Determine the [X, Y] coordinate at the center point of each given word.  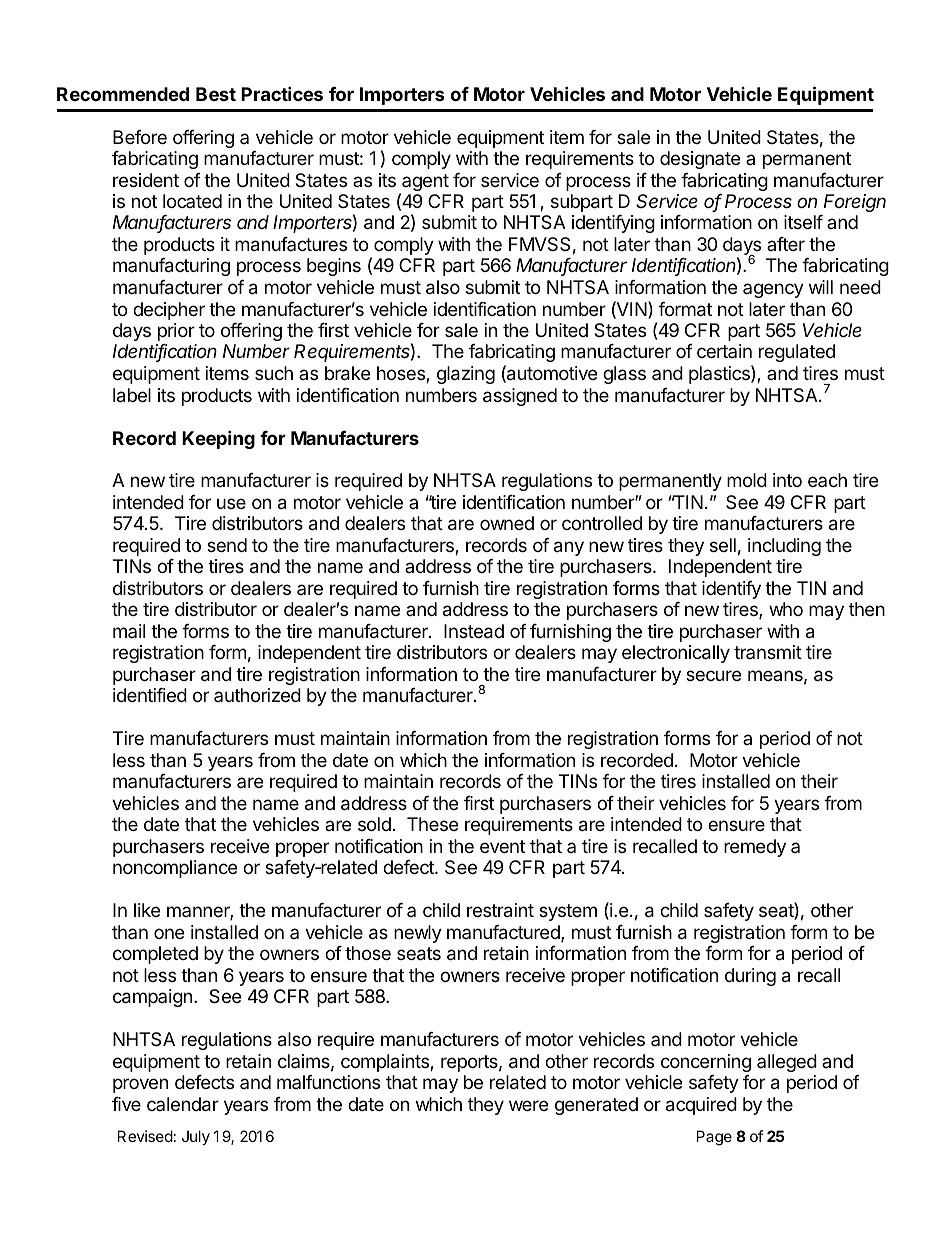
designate [700, 160]
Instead [474, 631]
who [786, 609]
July [196, 1137]
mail [129, 631]
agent [424, 184]
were [528, 1105]
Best [216, 94]
